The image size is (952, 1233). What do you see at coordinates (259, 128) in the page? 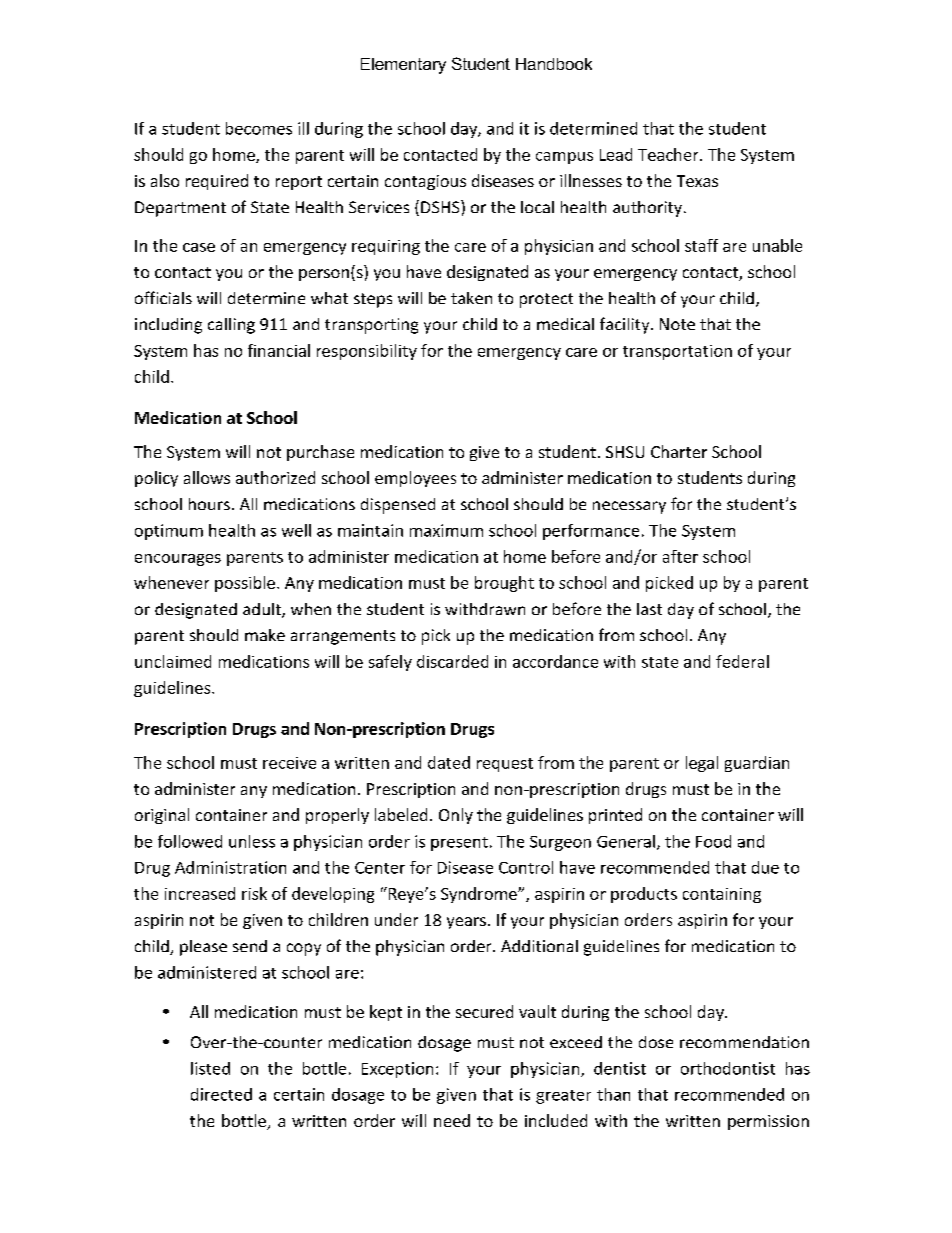
I see `becomes` at bounding box center [259, 128].
